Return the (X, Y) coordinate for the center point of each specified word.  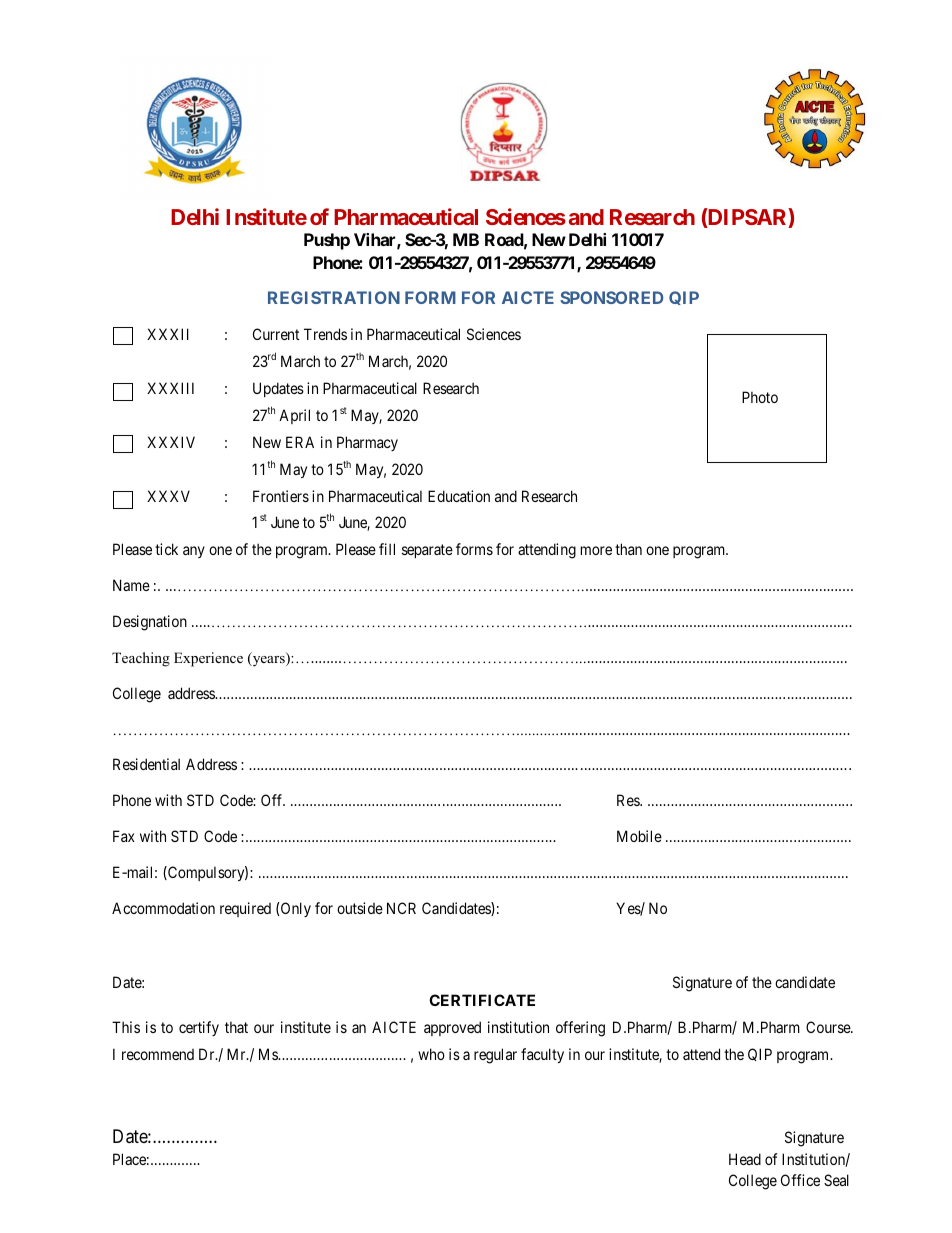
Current (276, 334)
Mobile (639, 836)
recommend (158, 1054)
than (628, 549)
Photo (760, 397)
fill (387, 549)
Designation (150, 623)
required (245, 909)
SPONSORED (612, 297)
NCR (401, 908)
